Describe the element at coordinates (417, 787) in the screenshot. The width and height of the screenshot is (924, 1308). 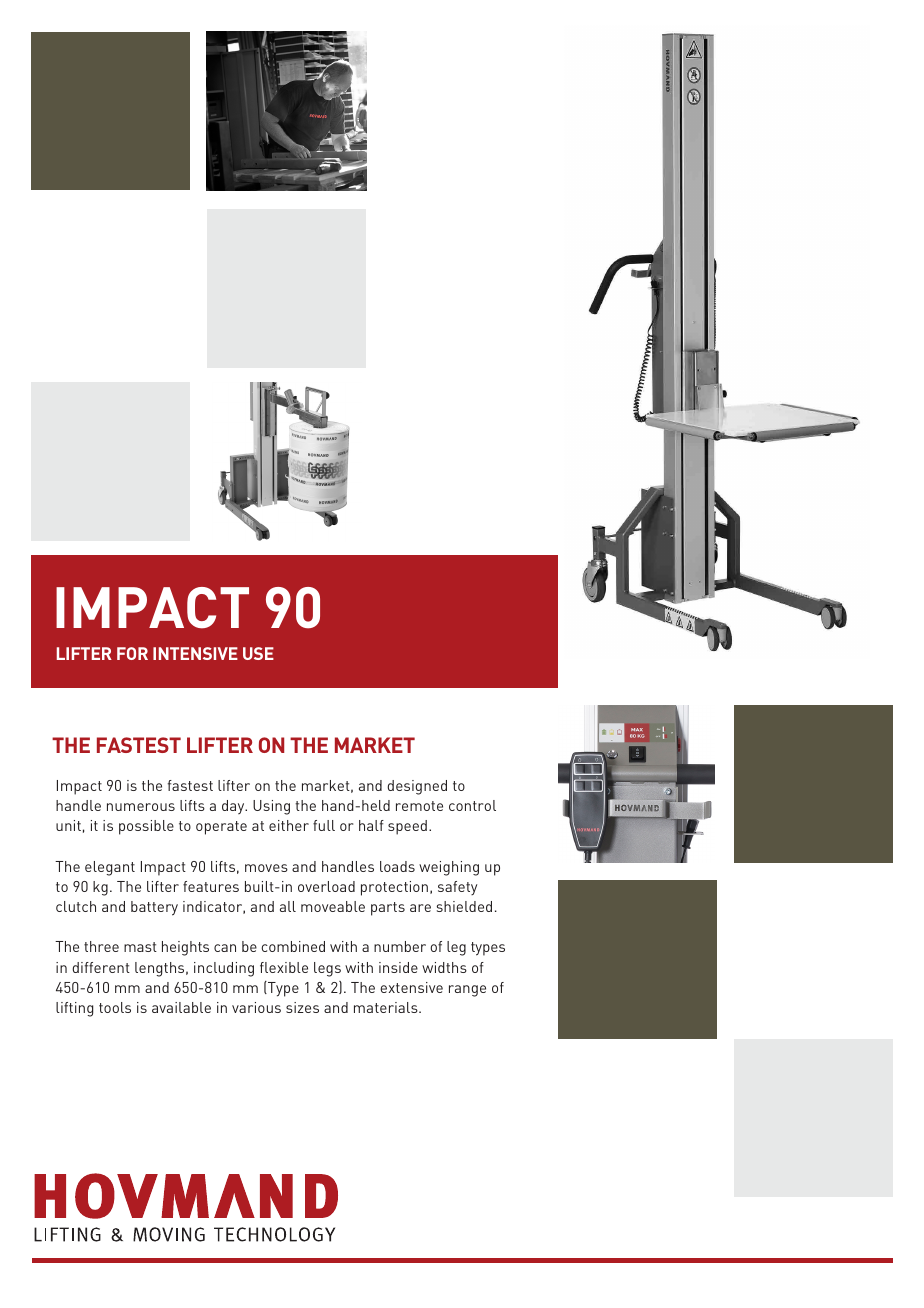
I see `designed` at that location.
